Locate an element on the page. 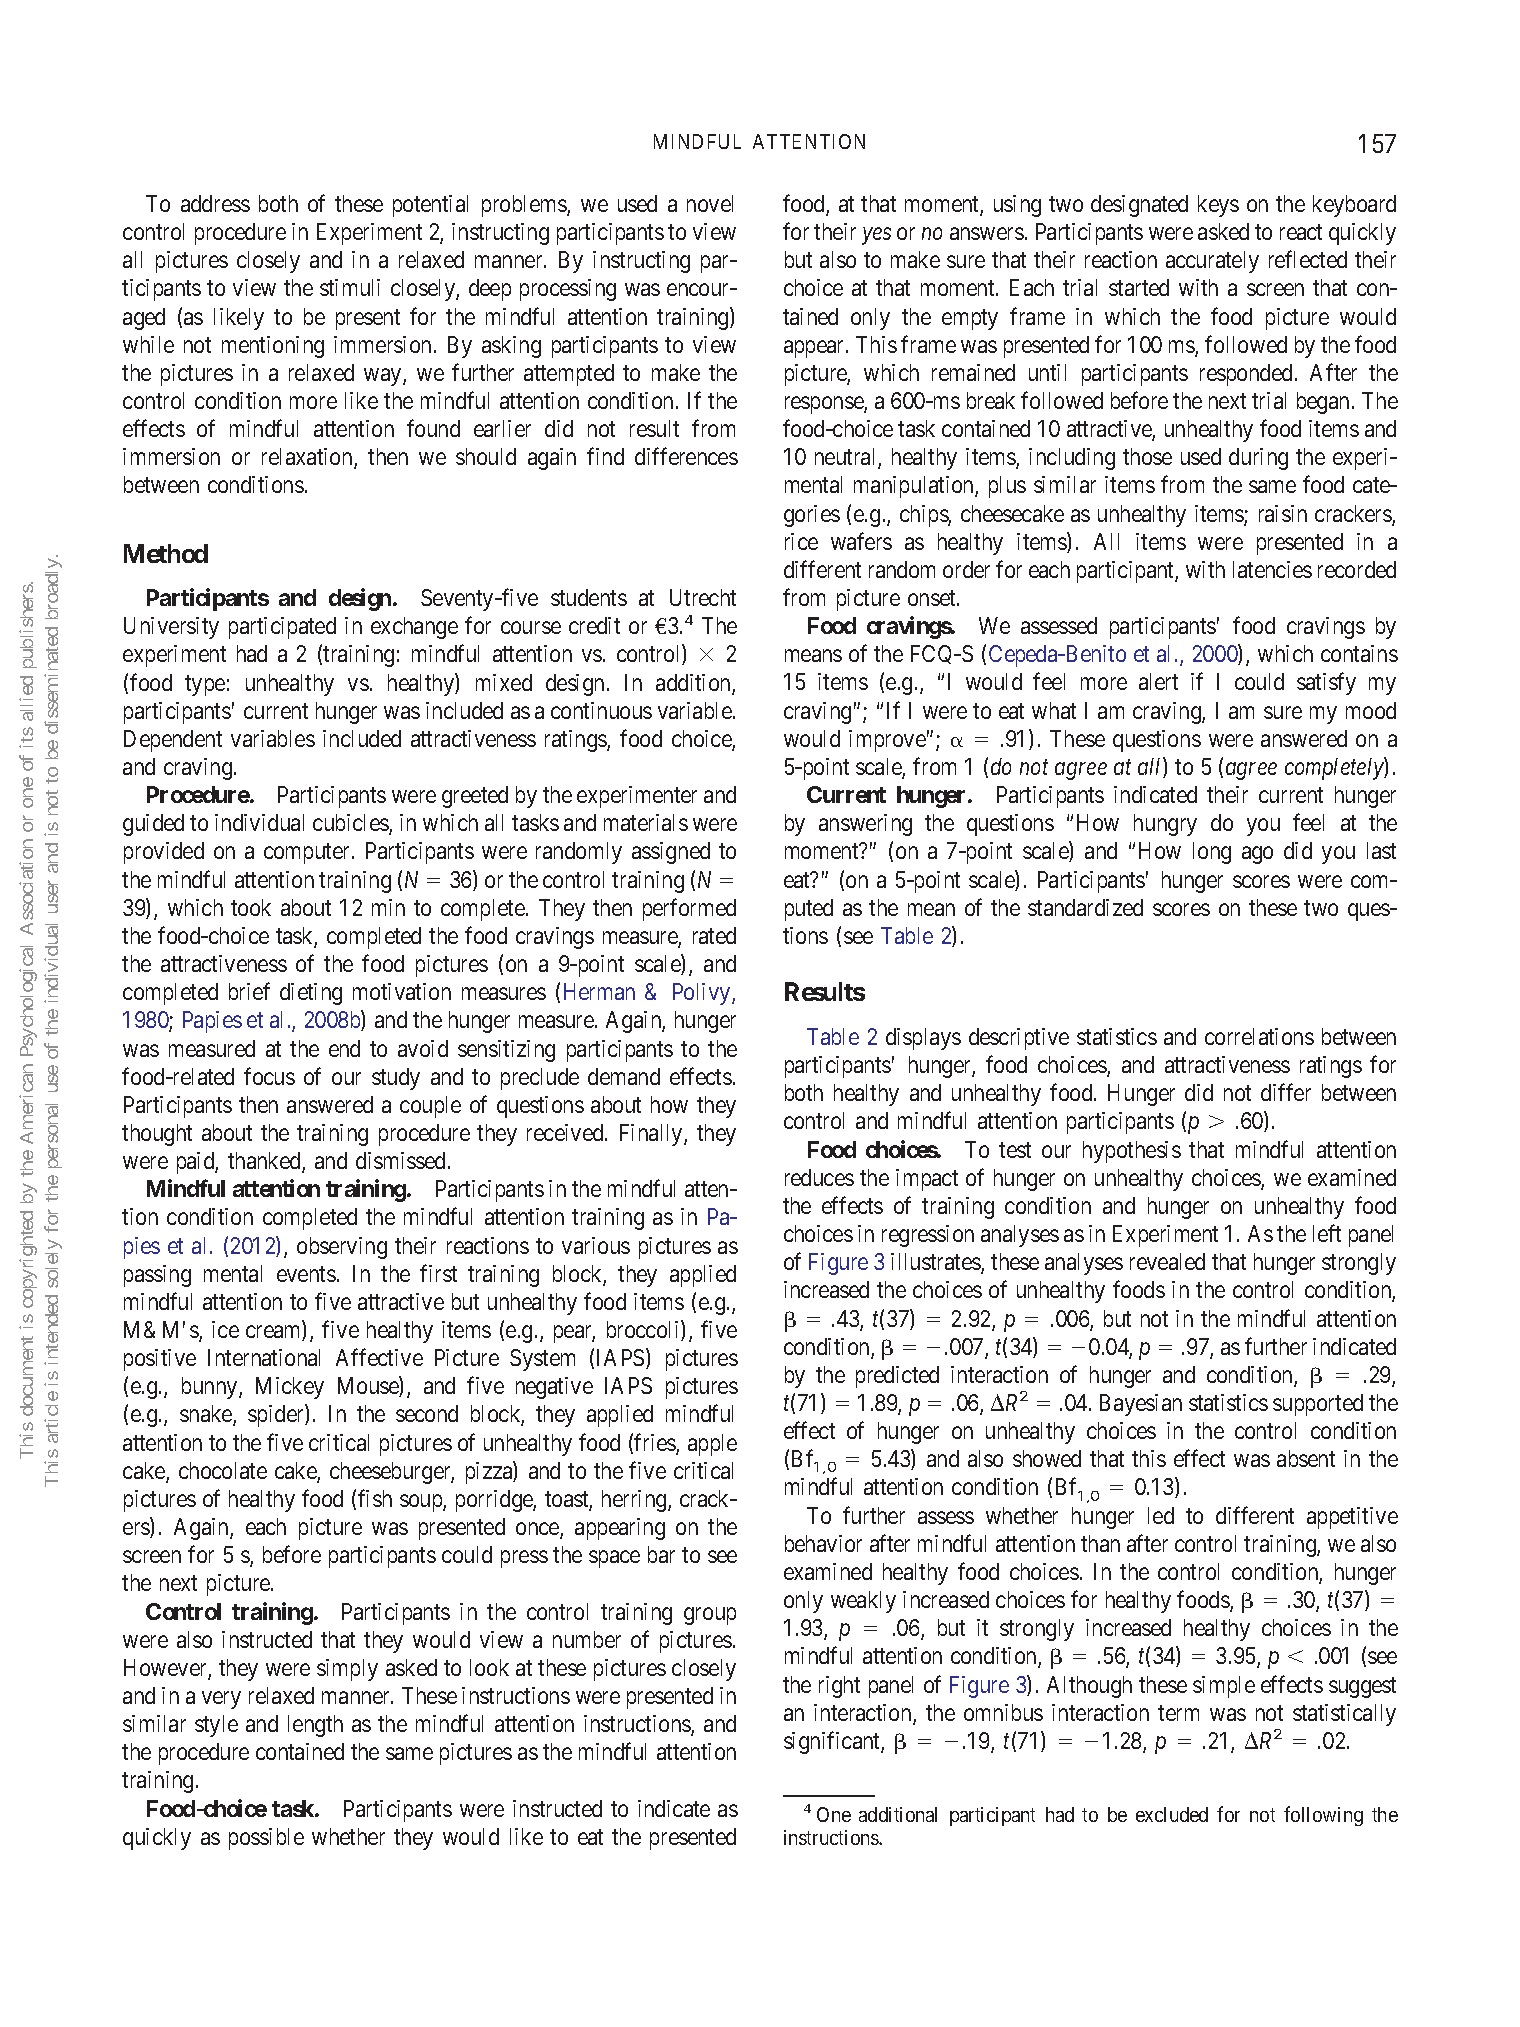  alert is located at coordinates (1158, 681).
